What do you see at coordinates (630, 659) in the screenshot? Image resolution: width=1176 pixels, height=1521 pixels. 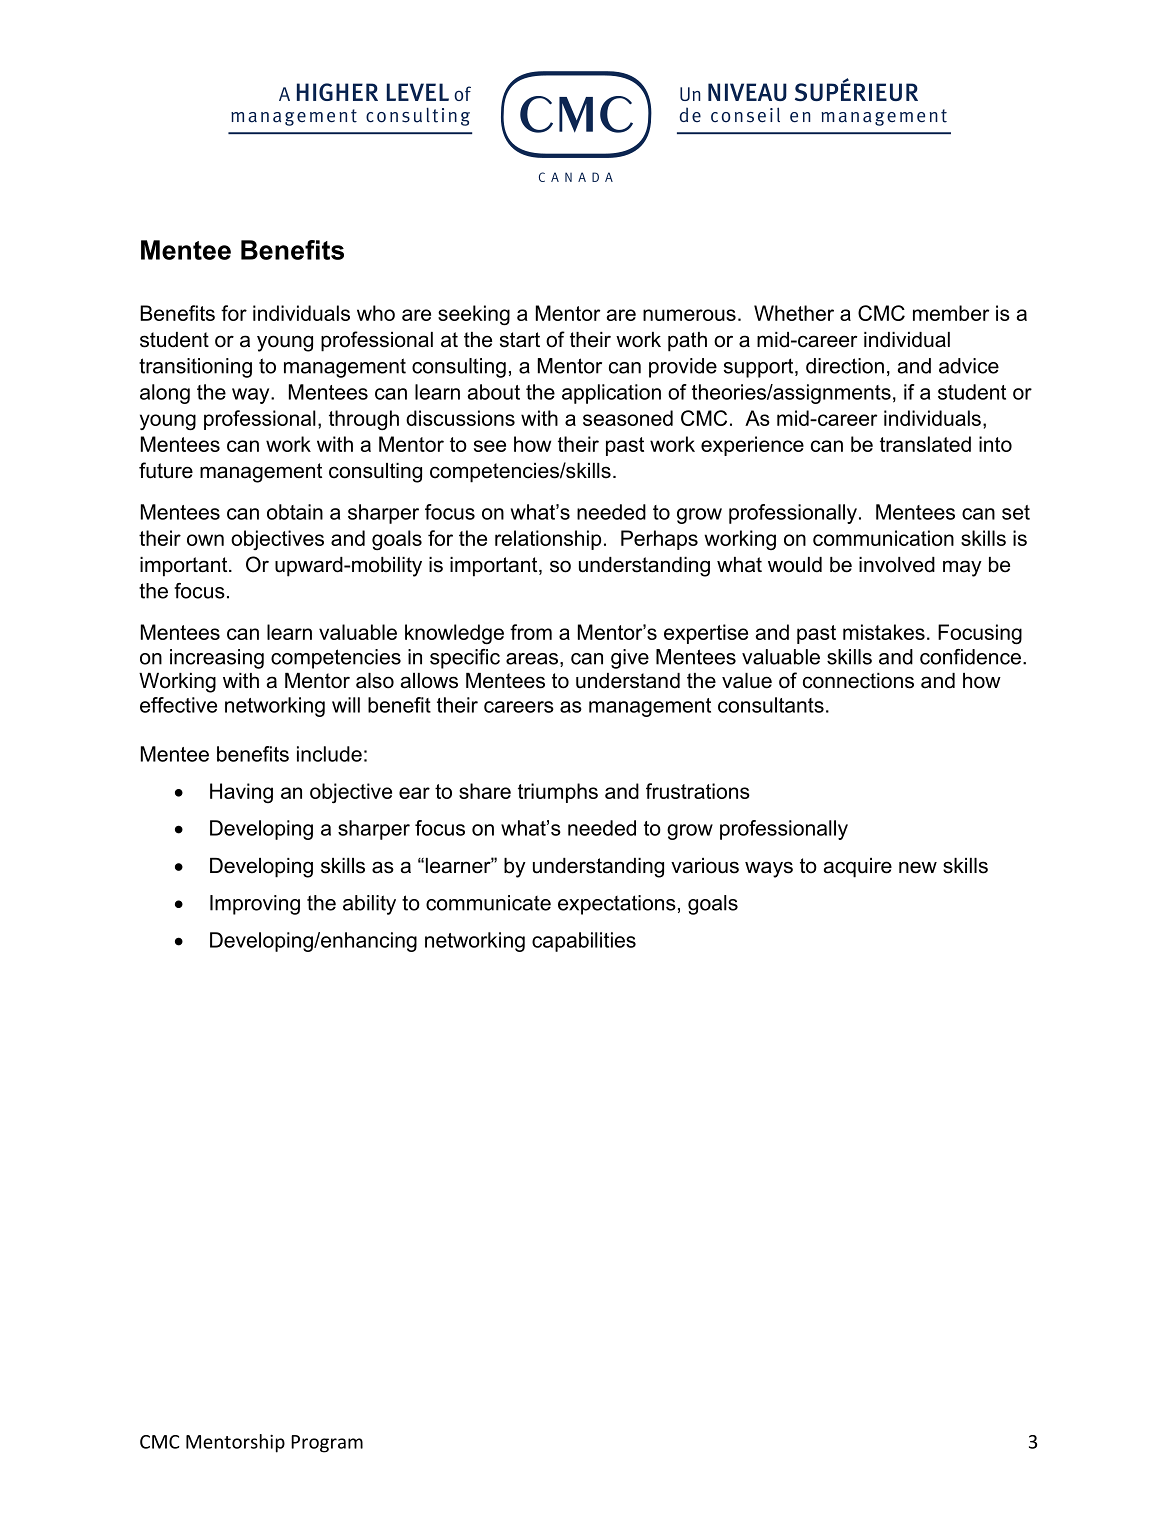 I see `give` at bounding box center [630, 659].
